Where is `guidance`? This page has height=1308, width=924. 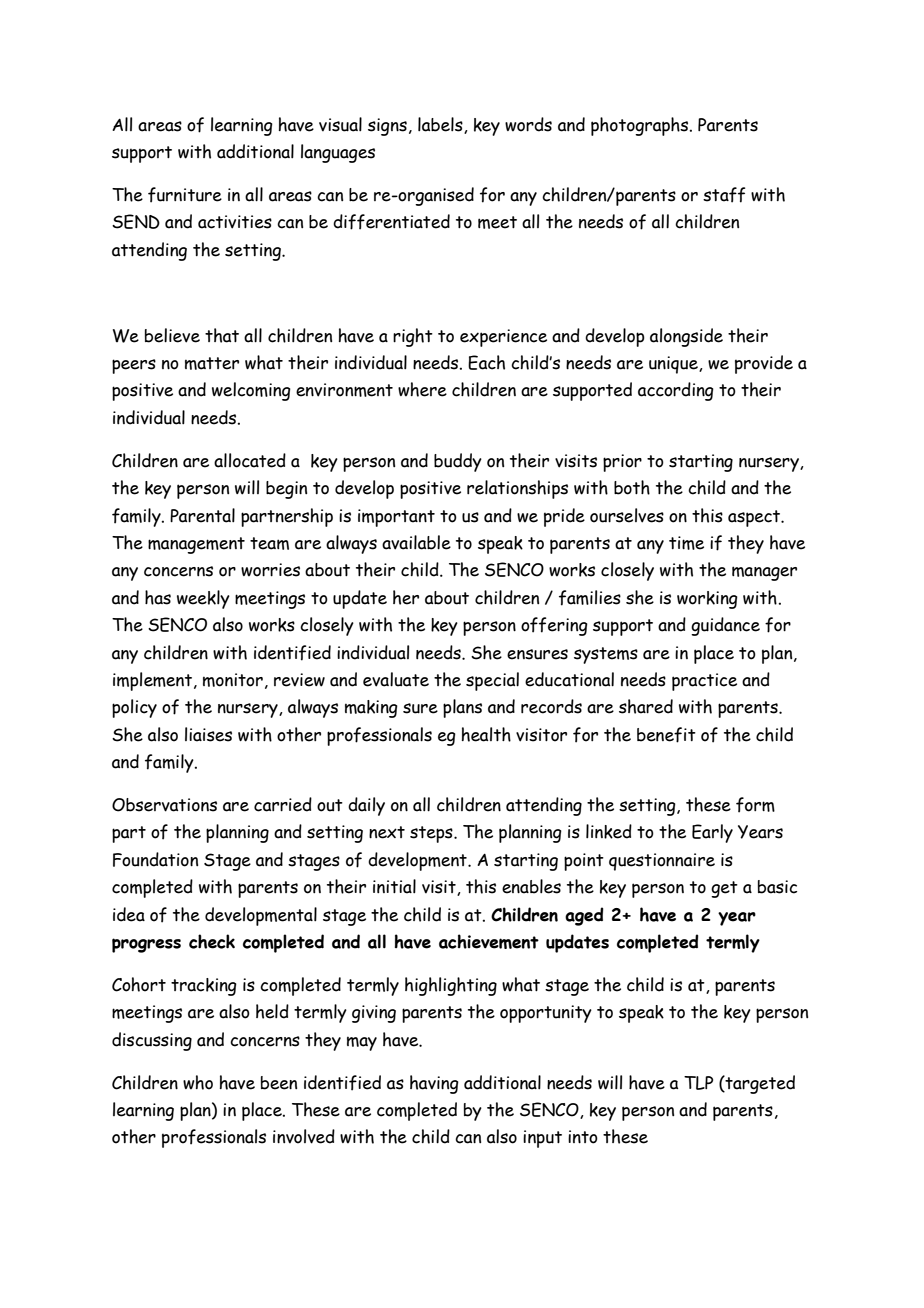
guidance is located at coordinates (725, 626).
